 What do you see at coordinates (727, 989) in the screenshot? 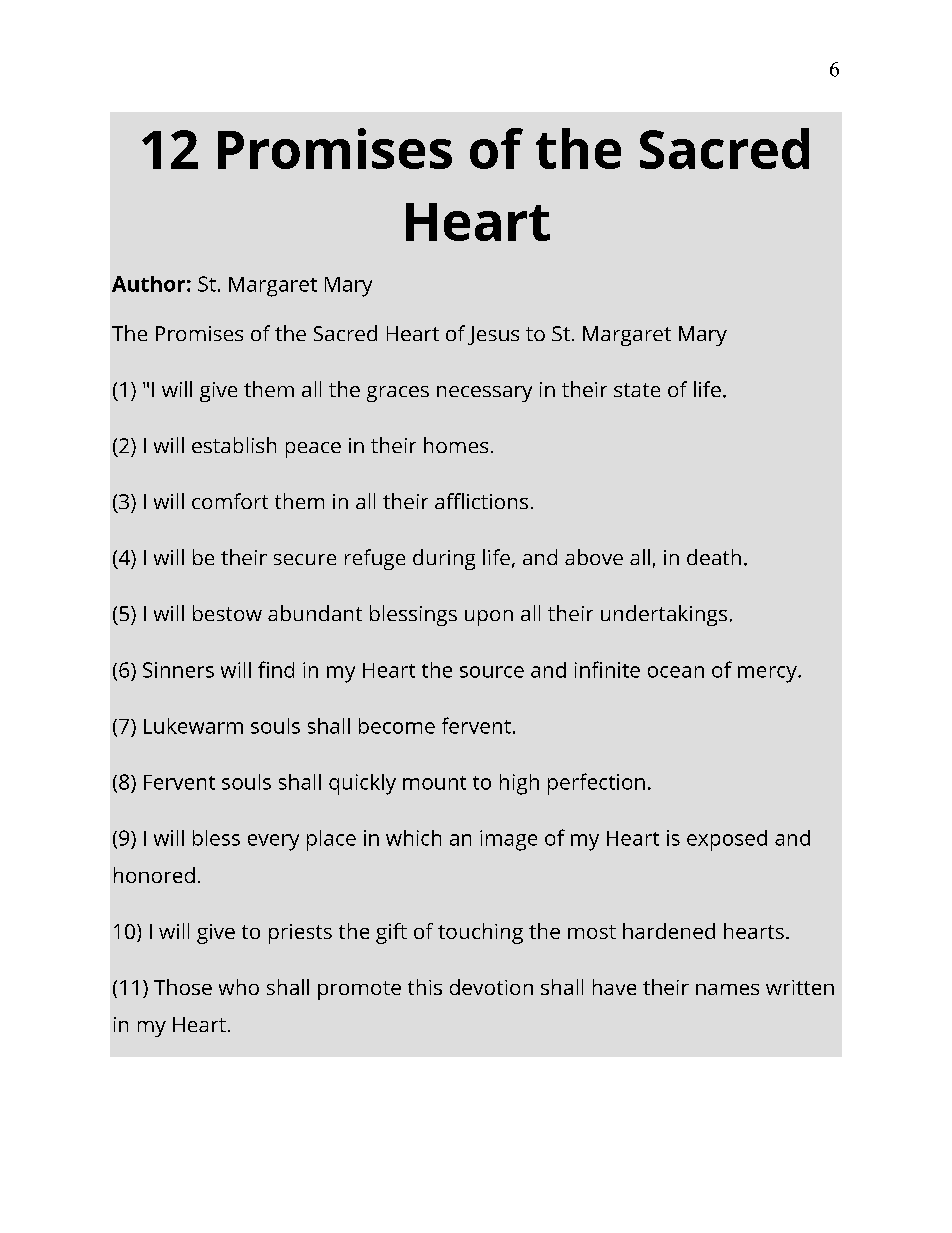
I see `names` at bounding box center [727, 989].
